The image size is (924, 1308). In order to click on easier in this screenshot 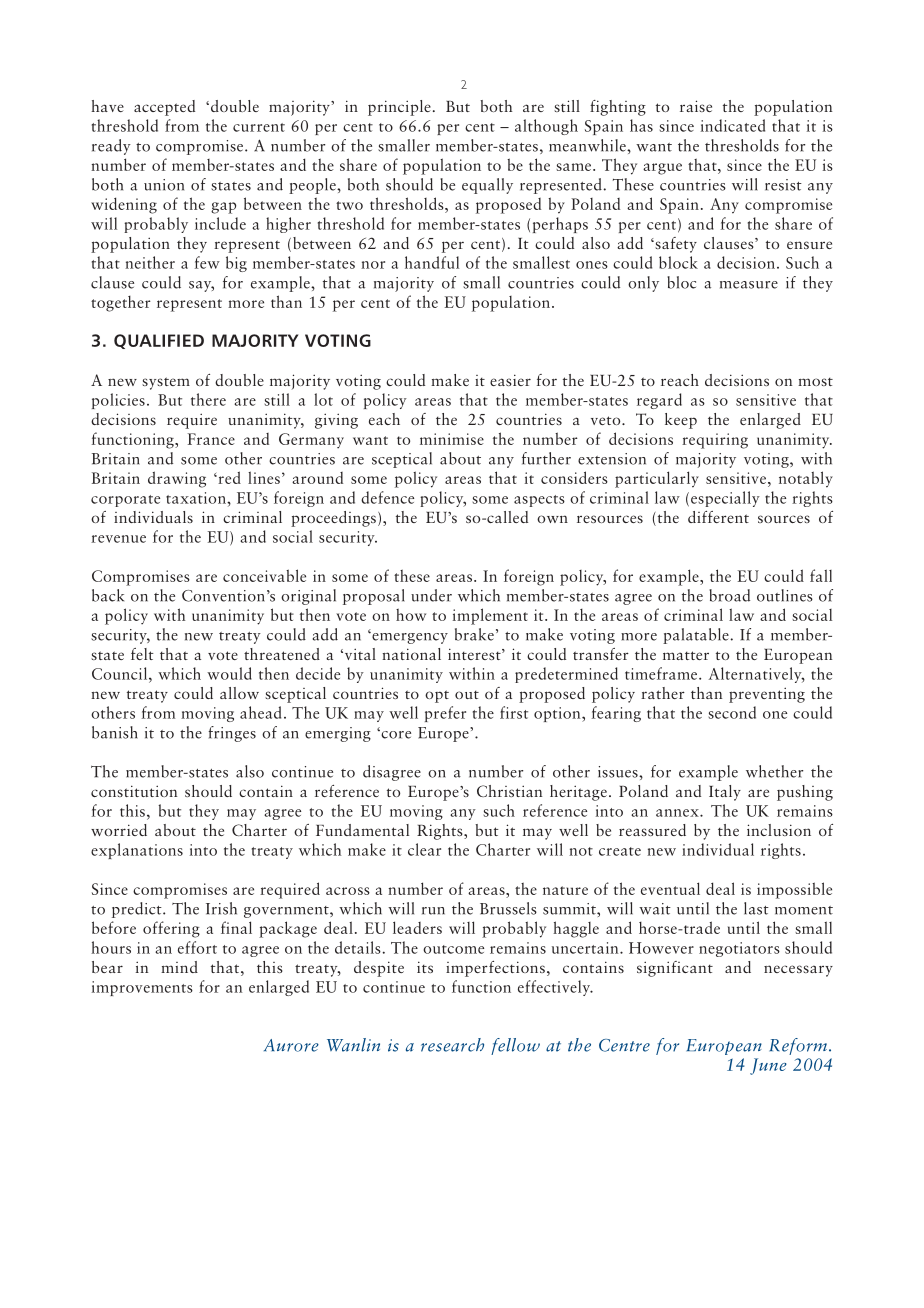, I will do `click(510, 380)`.
